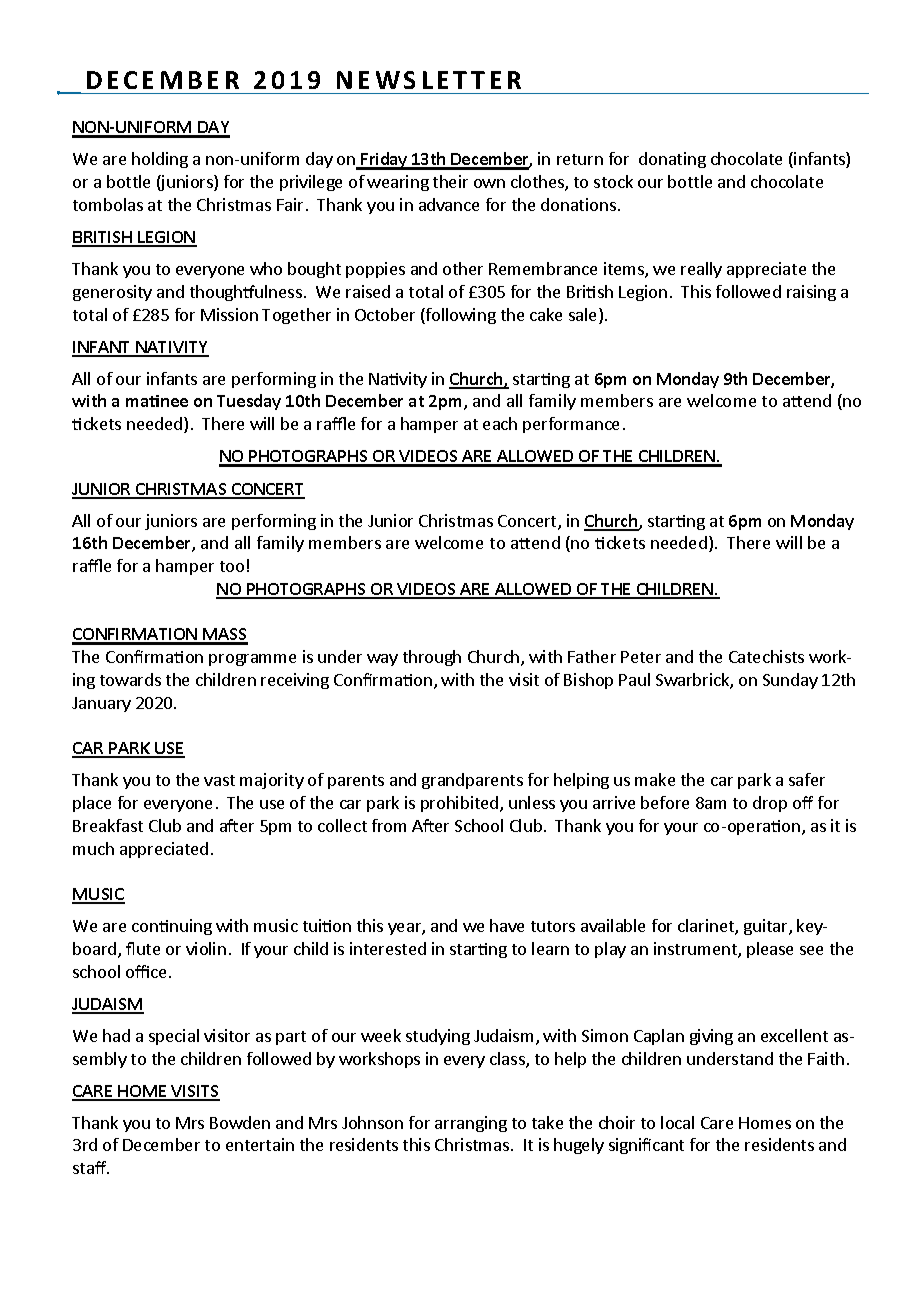  I want to click on holding, so click(160, 160).
